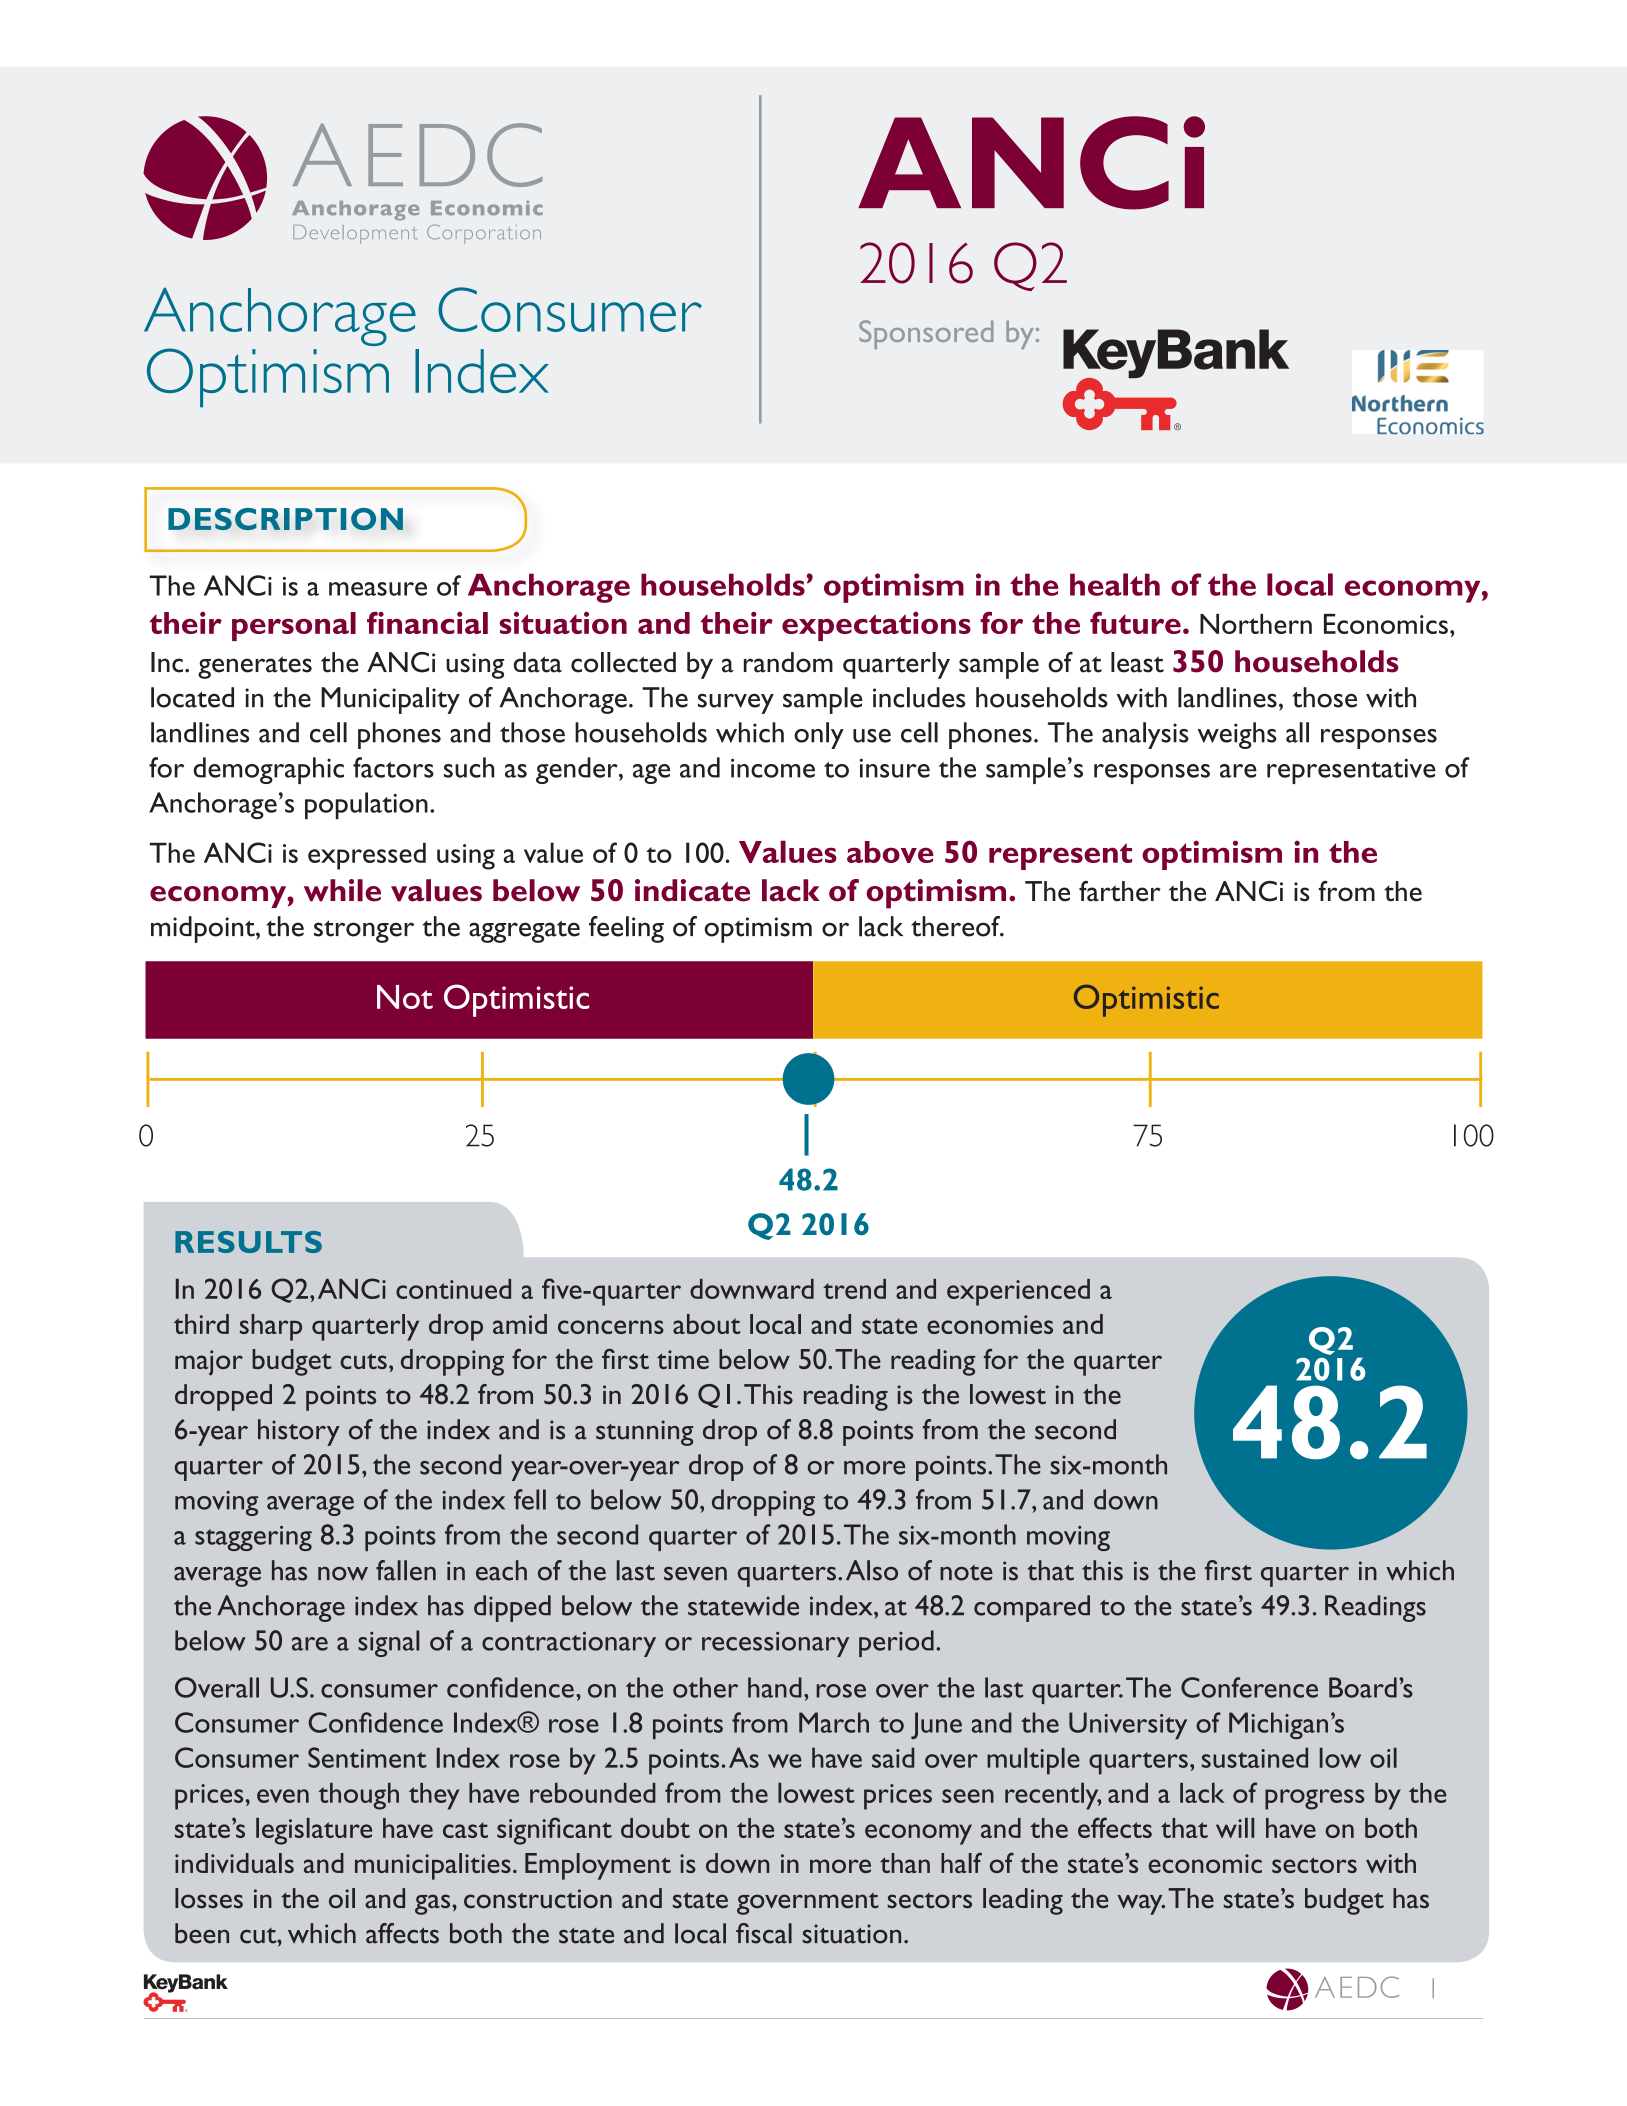  Describe the element at coordinates (854, 1289) in the page. I see `trend` at that location.
